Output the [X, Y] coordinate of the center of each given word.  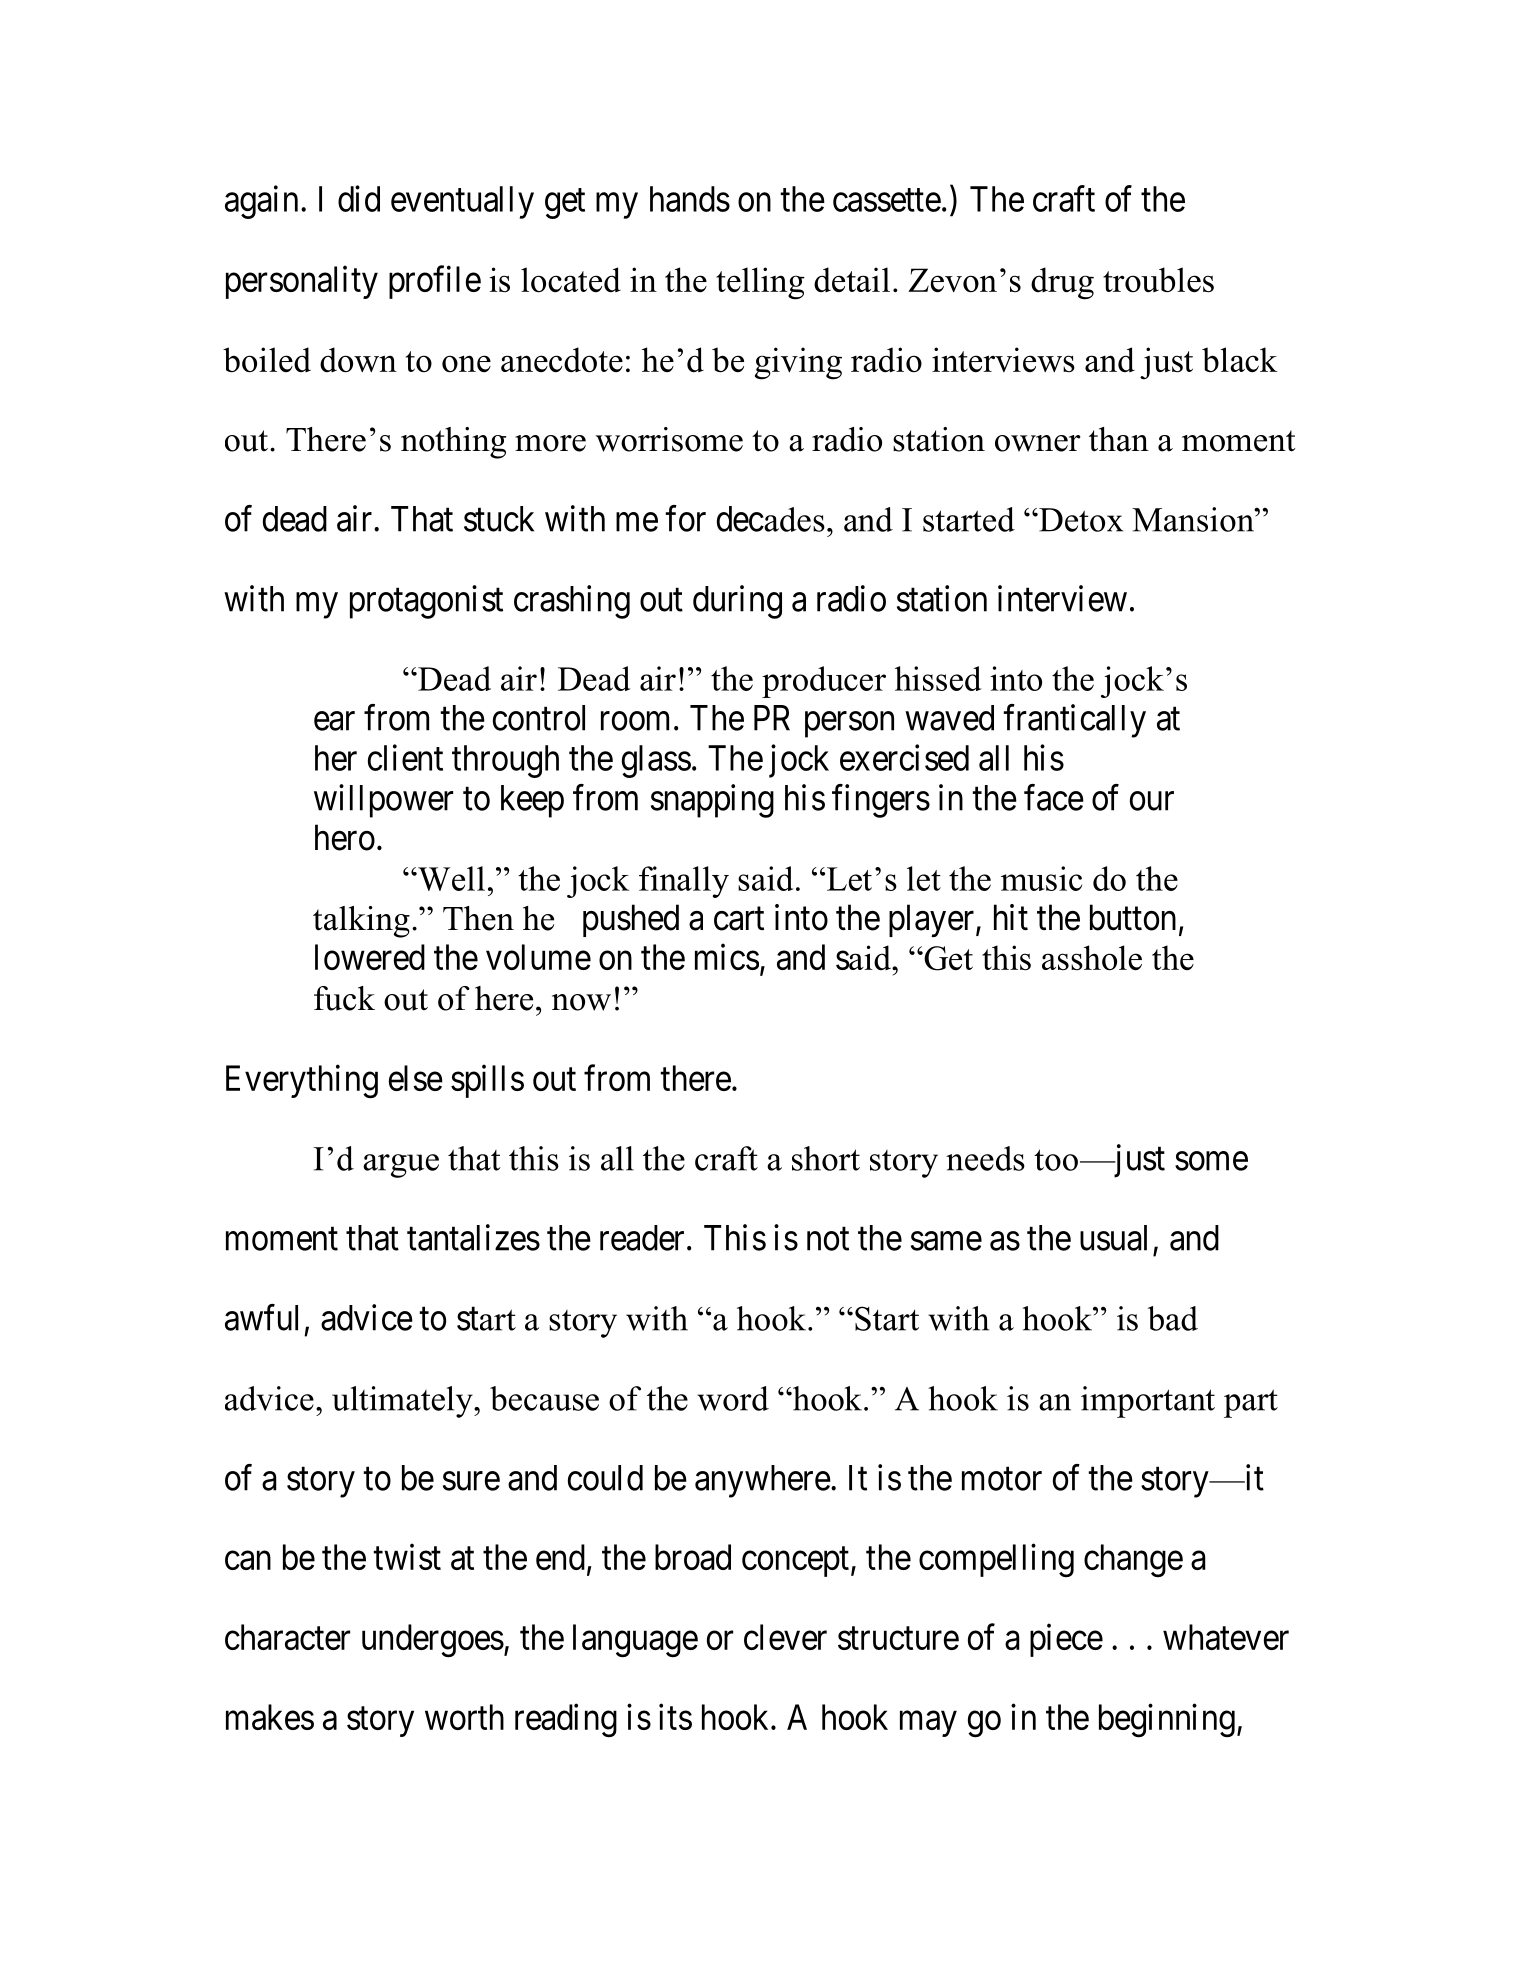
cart [739, 919]
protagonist [426, 602]
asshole [1092, 958]
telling [760, 283]
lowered [370, 957]
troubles [1158, 280]
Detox [1080, 520]
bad [1173, 1318]
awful [261, 1317]
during [737, 602]
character [287, 1637]
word [733, 1398]
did [359, 198]
